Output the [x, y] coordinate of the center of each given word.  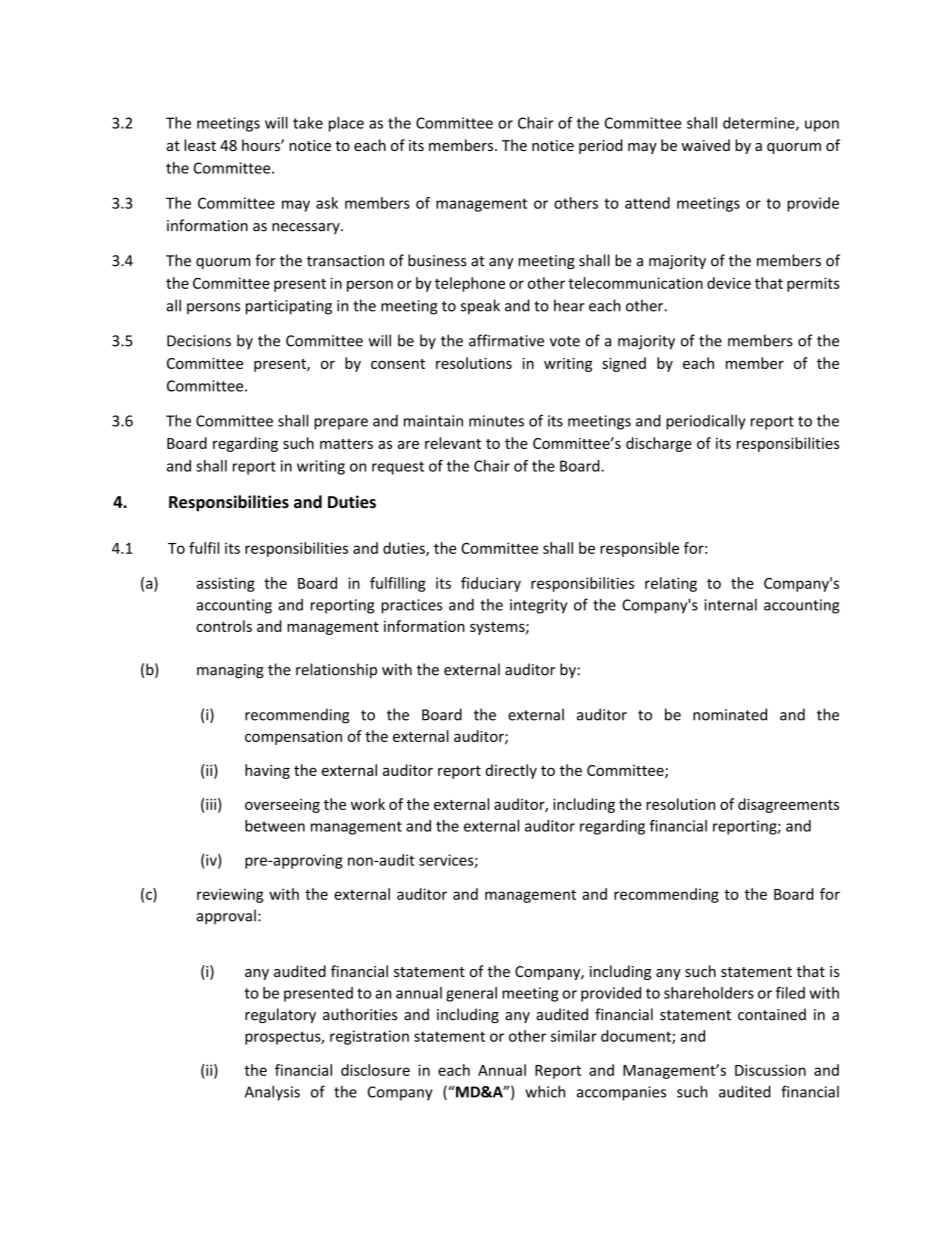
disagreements [788, 805]
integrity [538, 606]
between [275, 826]
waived [705, 145]
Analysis [272, 1093]
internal [731, 605]
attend [647, 203]
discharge [659, 444]
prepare [341, 424]
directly [511, 771]
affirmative [506, 340]
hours [262, 145]
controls [224, 626]
